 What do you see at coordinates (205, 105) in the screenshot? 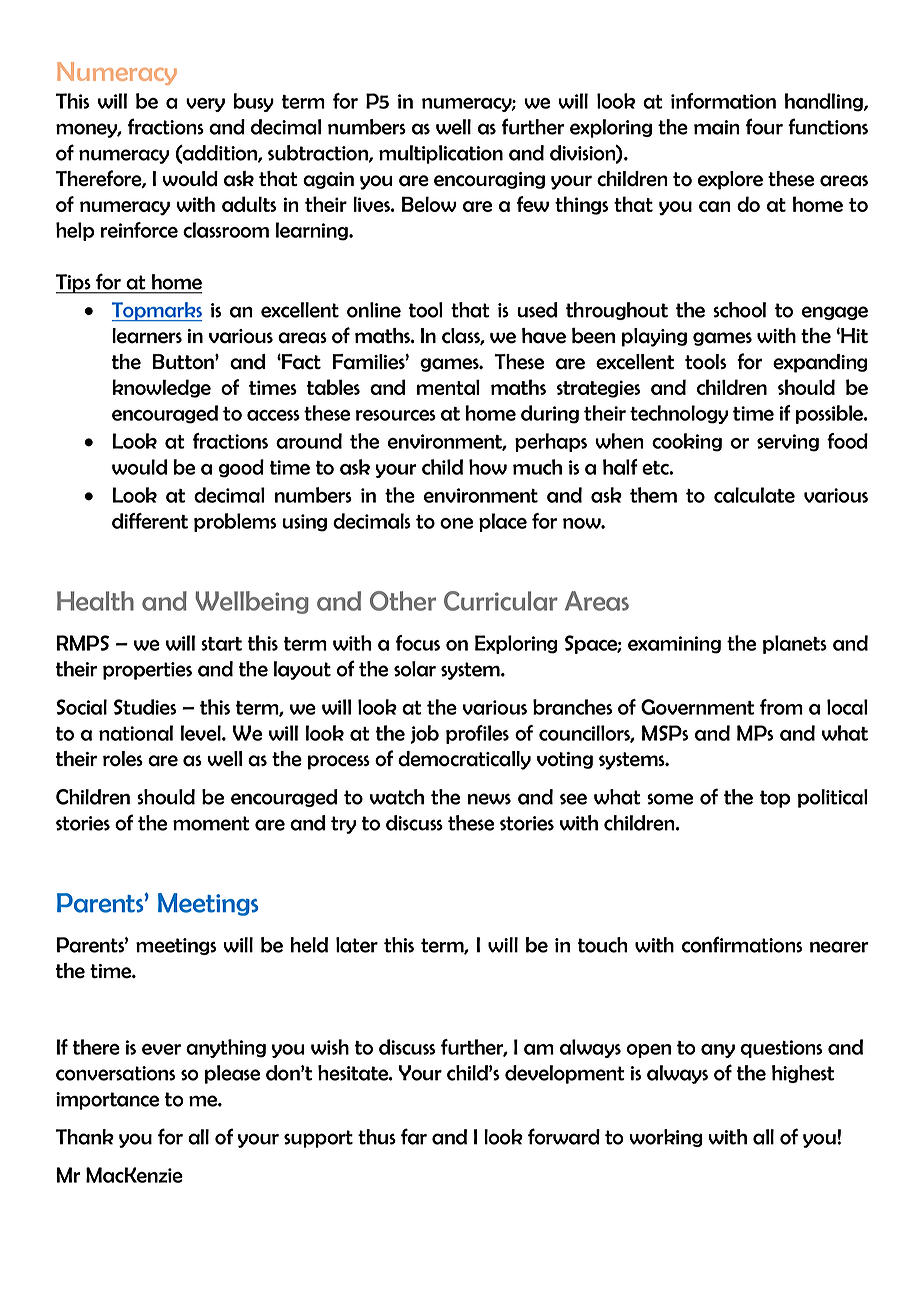
I see `very` at bounding box center [205, 105].
